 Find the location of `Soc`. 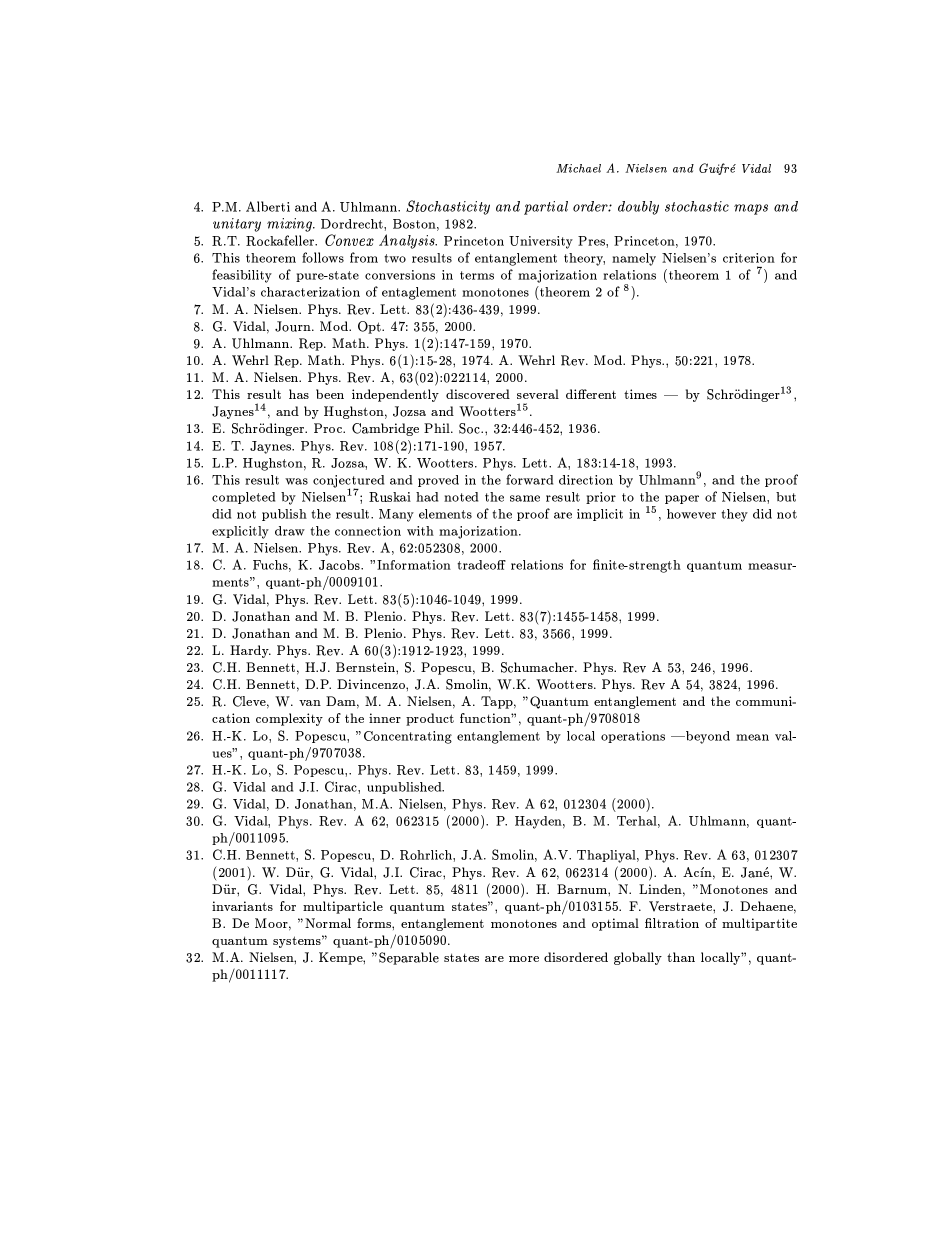

Soc is located at coordinates (471, 428).
